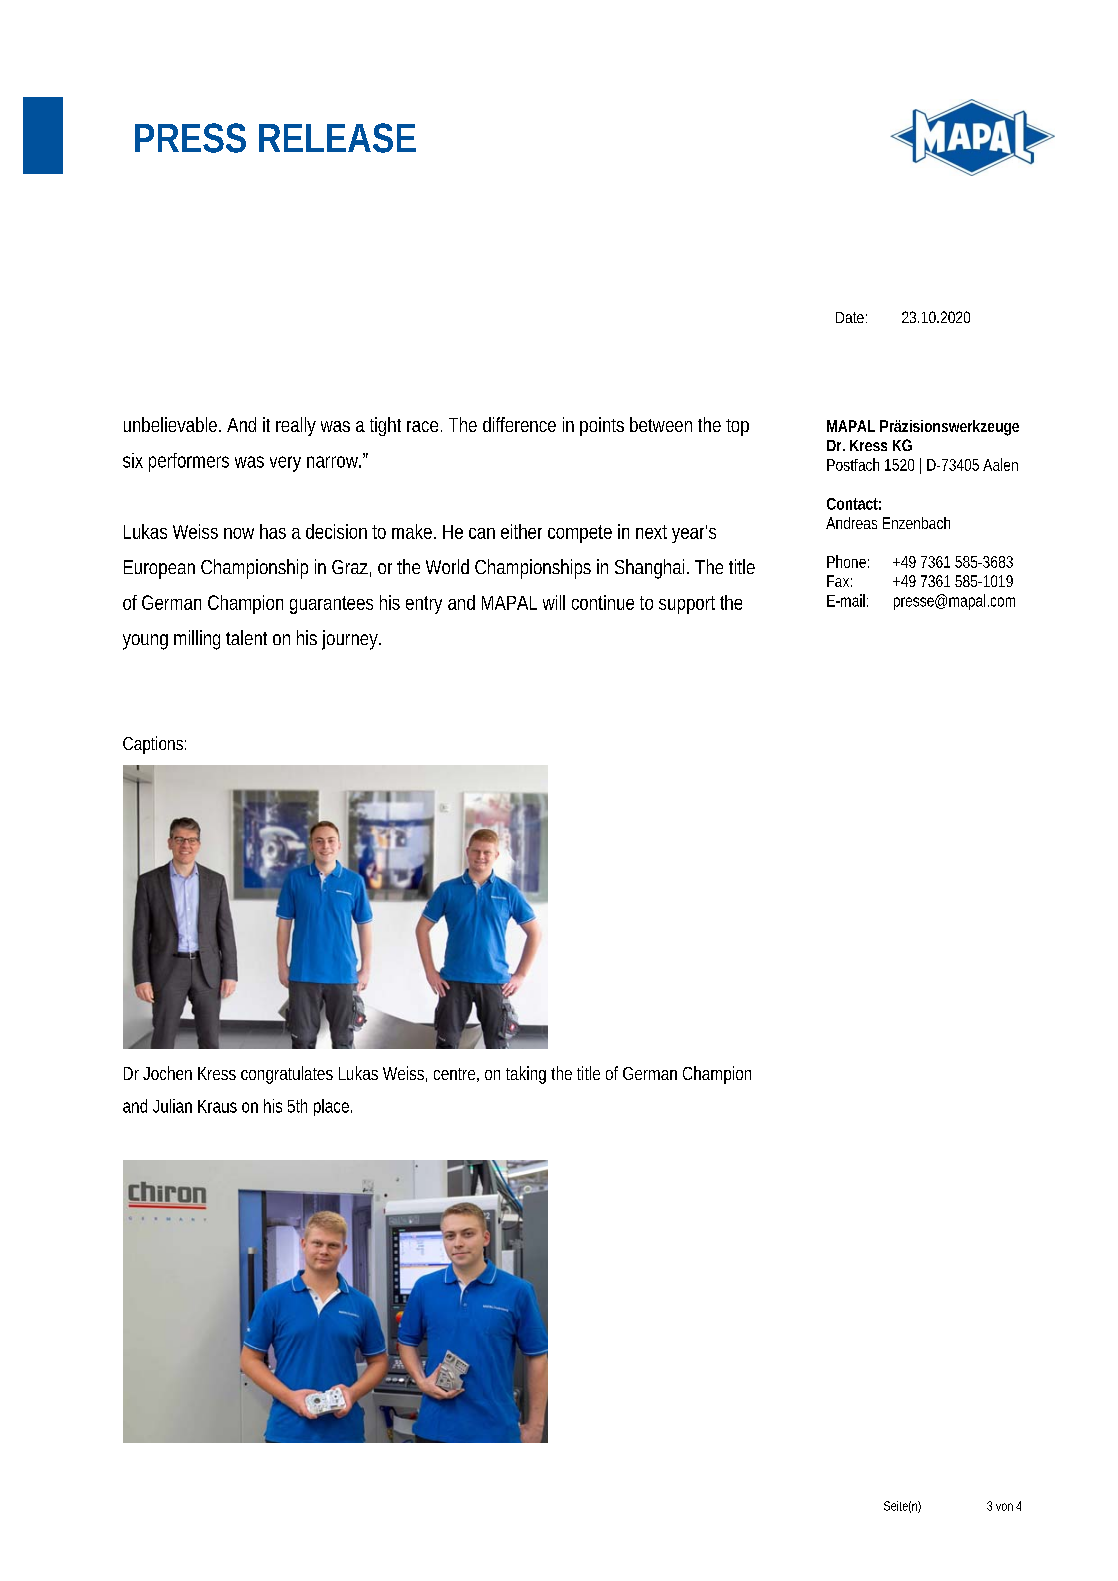 This image has height=1581, width=1118. Describe the element at coordinates (838, 581) in the image. I see `Fax` at that location.
